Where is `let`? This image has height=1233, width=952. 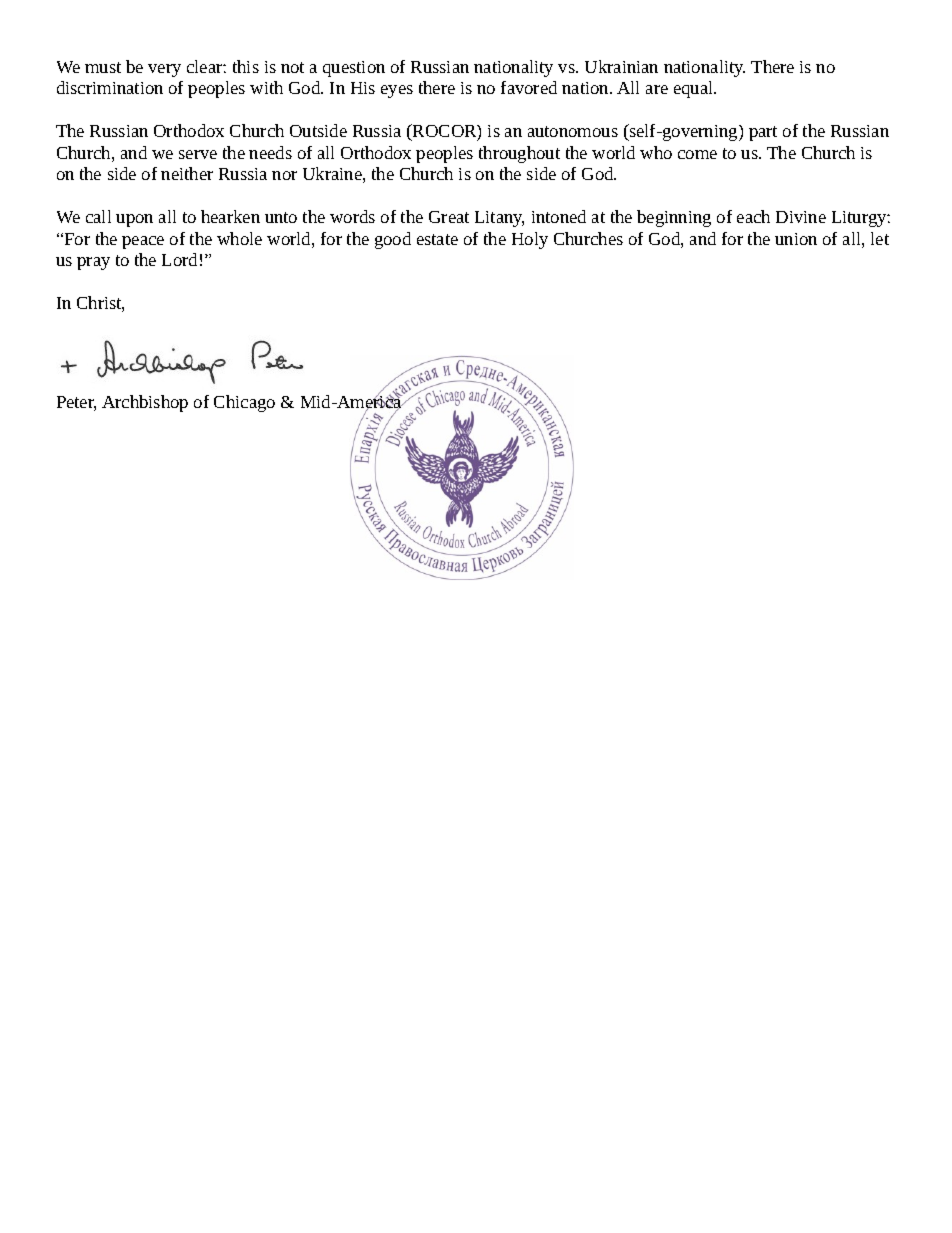
let is located at coordinates (880, 238).
